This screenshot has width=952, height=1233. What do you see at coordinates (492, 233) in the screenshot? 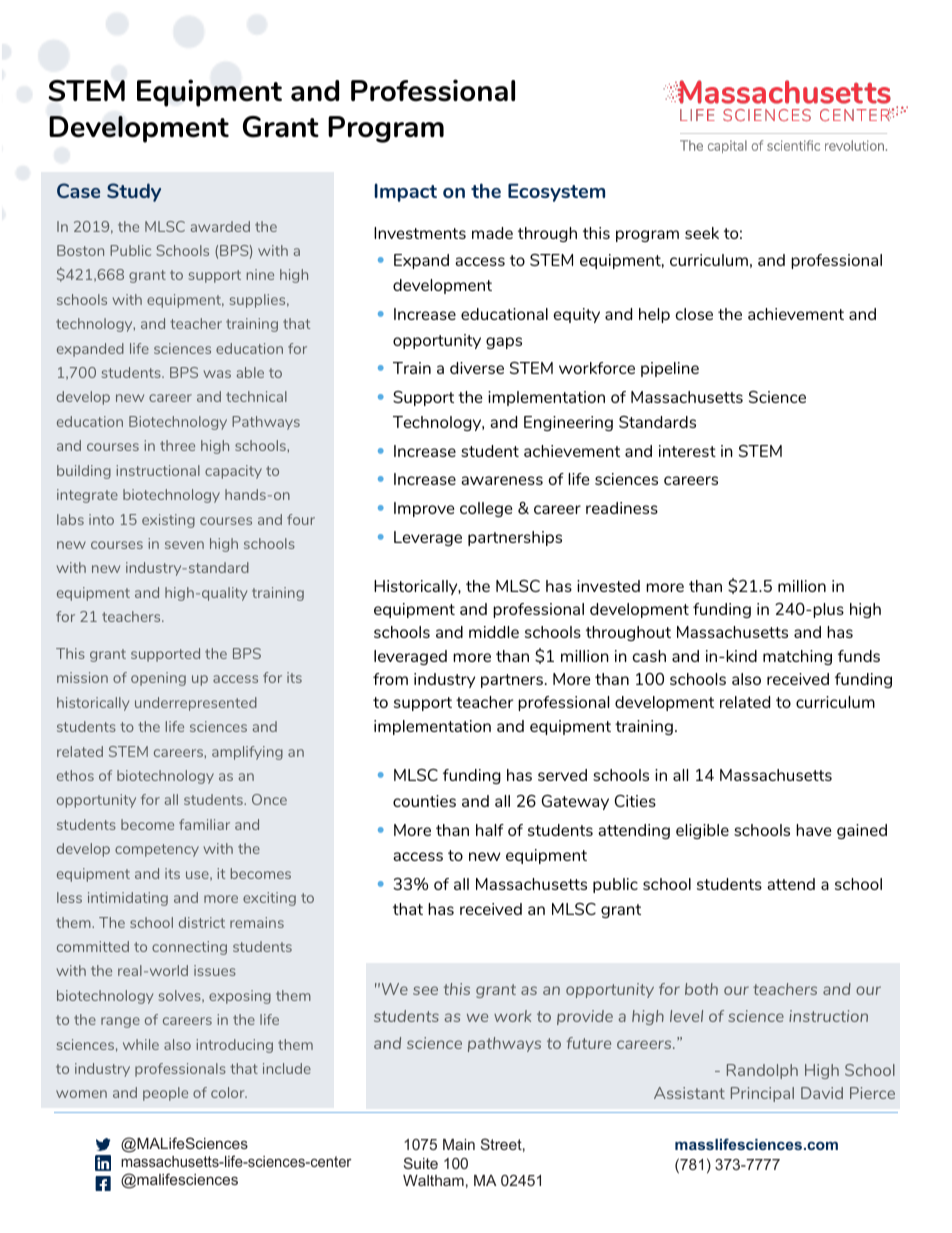
I see `made` at bounding box center [492, 233].
